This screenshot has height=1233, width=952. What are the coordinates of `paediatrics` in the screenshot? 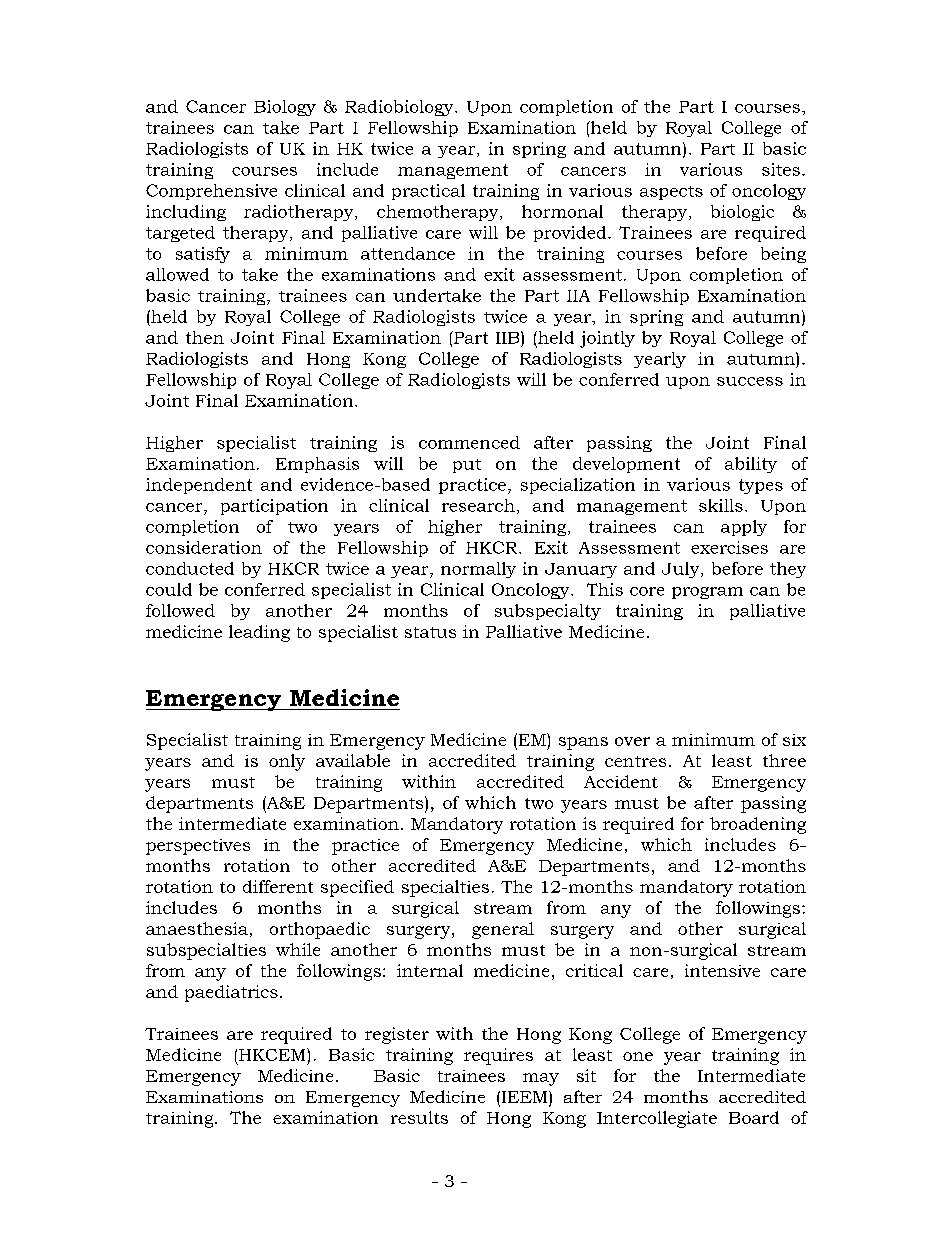 It's located at (231, 993).
